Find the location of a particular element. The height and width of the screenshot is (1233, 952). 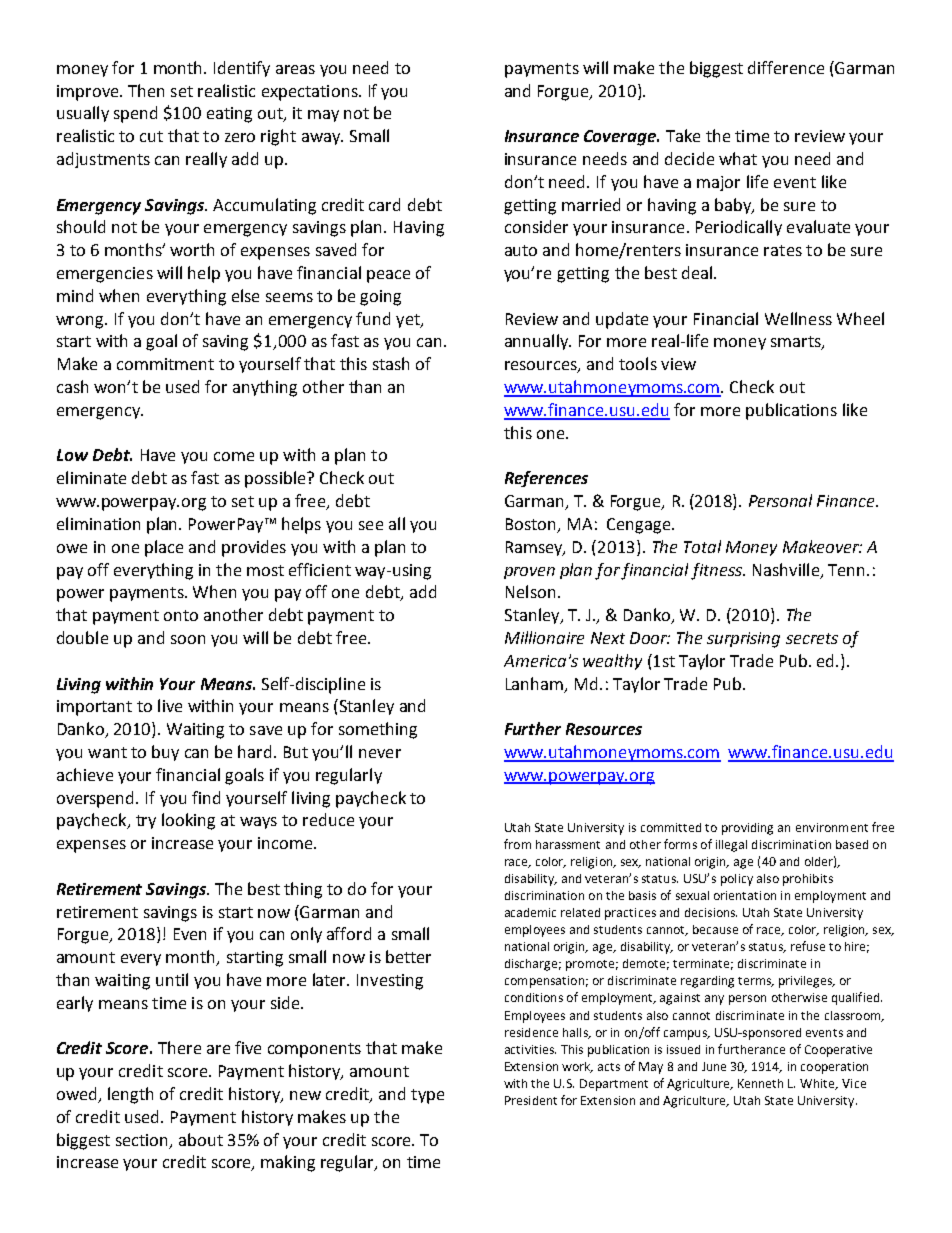

Then is located at coordinates (146, 90).
